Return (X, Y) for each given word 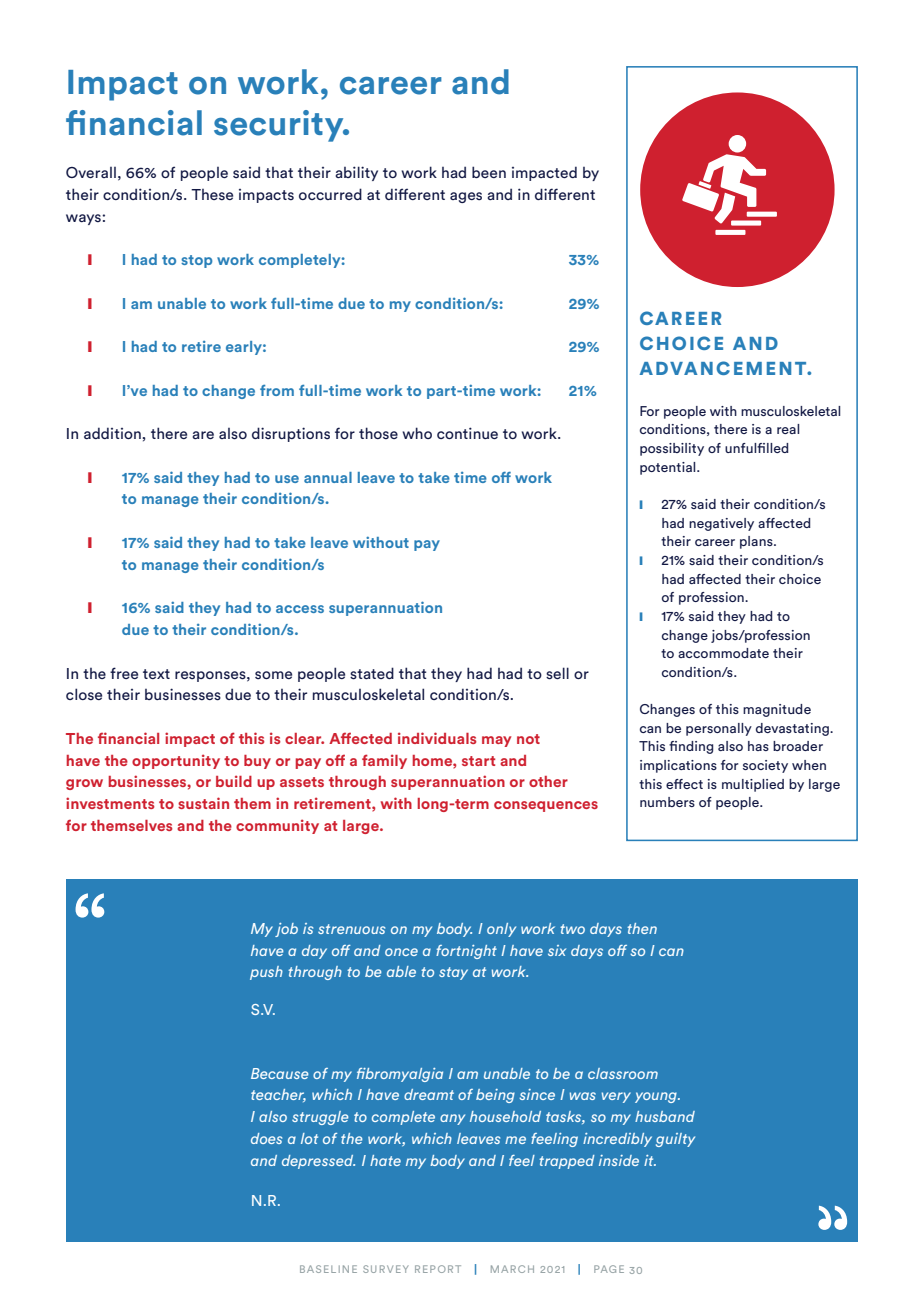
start (478, 761)
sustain (203, 803)
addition (112, 433)
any (452, 1119)
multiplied (753, 785)
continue (467, 433)
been (489, 172)
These (212, 194)
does (266, 1138)
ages (466, 197)
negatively (721, 524)
